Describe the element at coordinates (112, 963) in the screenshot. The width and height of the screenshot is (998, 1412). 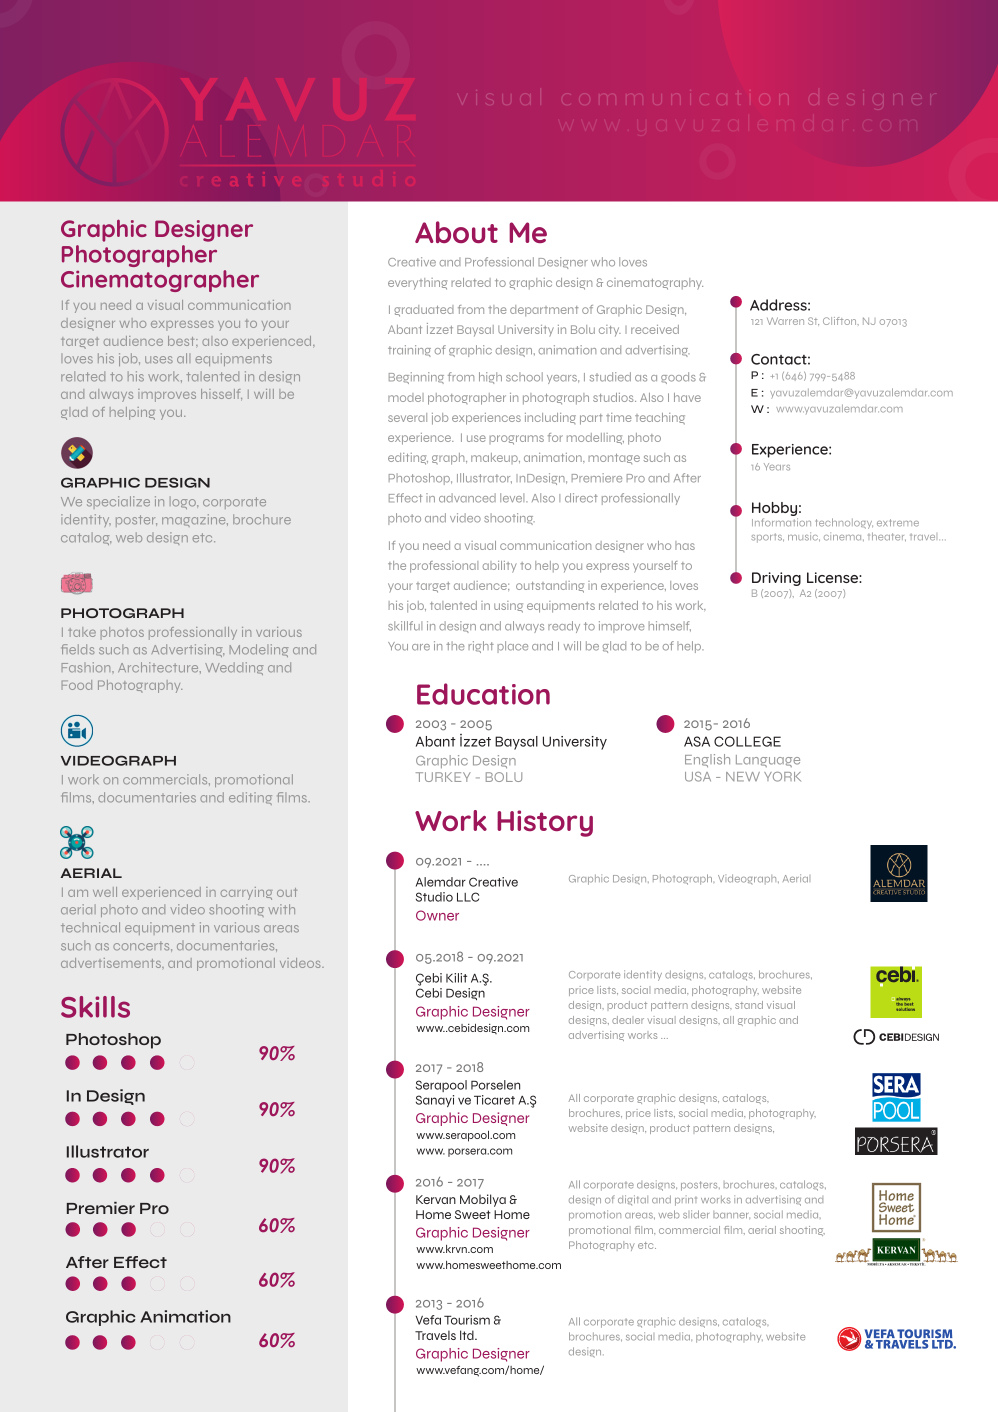
I see `advertisements` at that location.
